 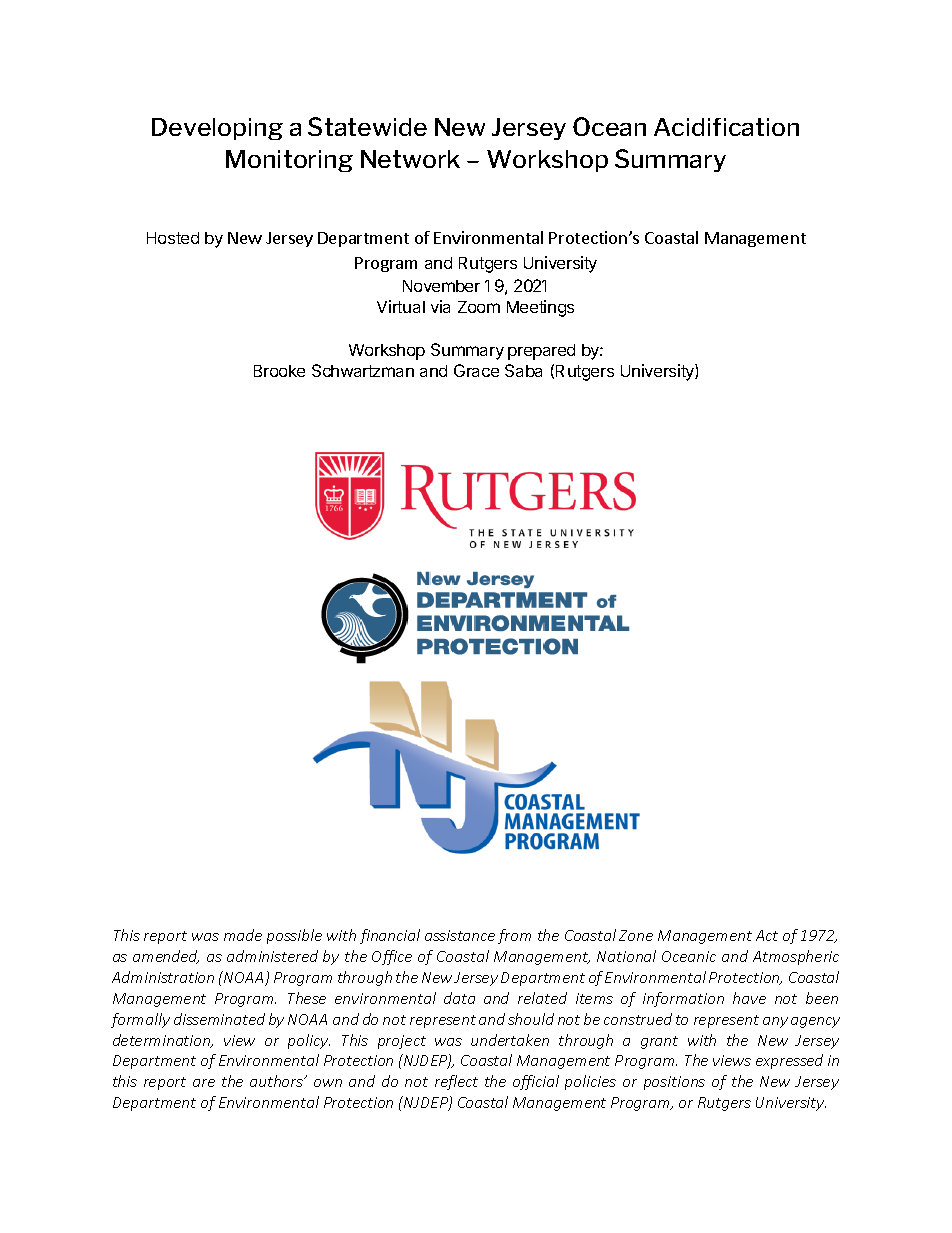 What do you see at coordinates (410, 159) in the document?
I see `Network` at bounding box center [410, 159].
